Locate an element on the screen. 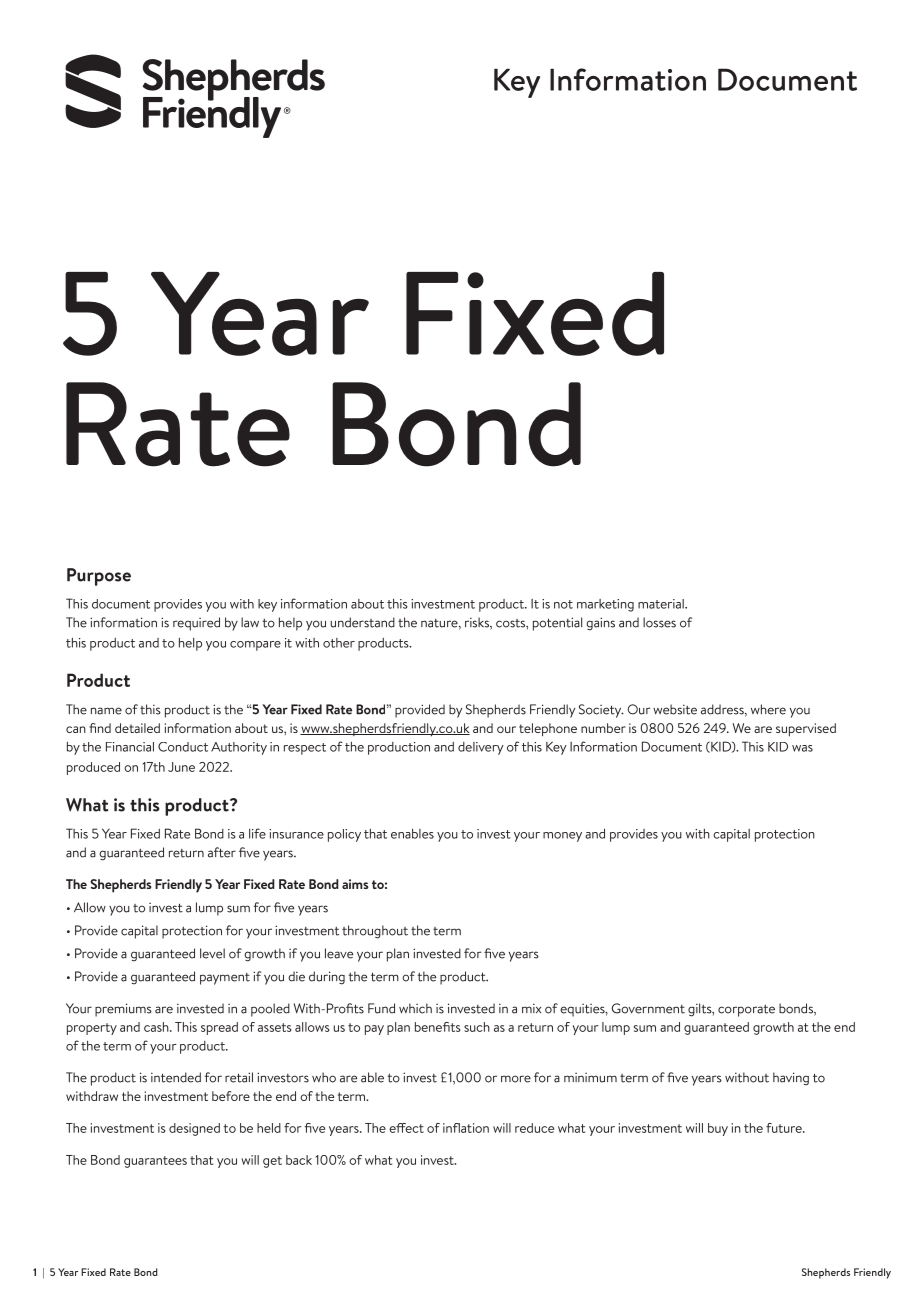 This screenshot has width=924, height=1308. guarantees is located at coordinates (155, 1162).
